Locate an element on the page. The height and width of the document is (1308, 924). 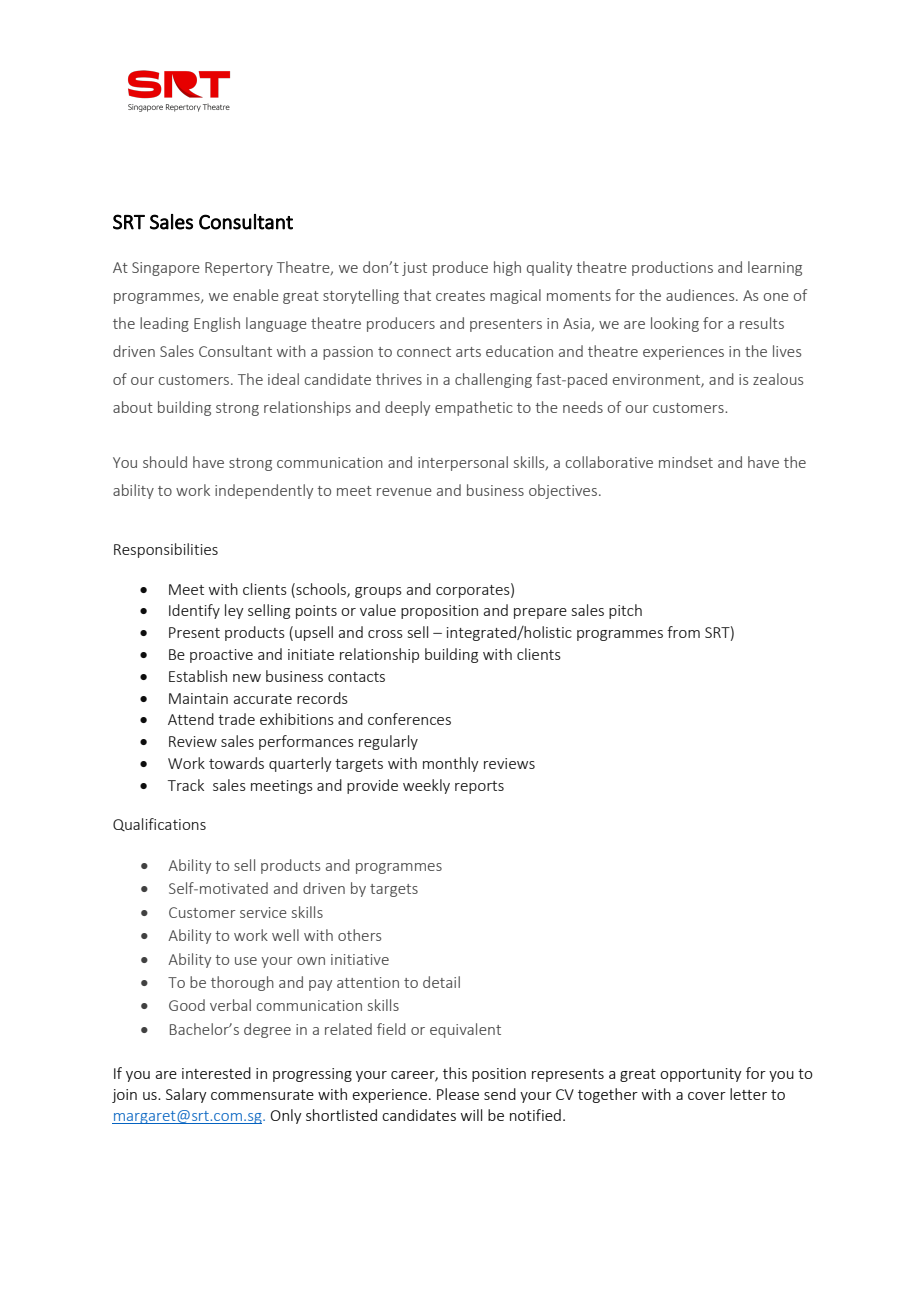
reports is located at coordinates (479, 787).
